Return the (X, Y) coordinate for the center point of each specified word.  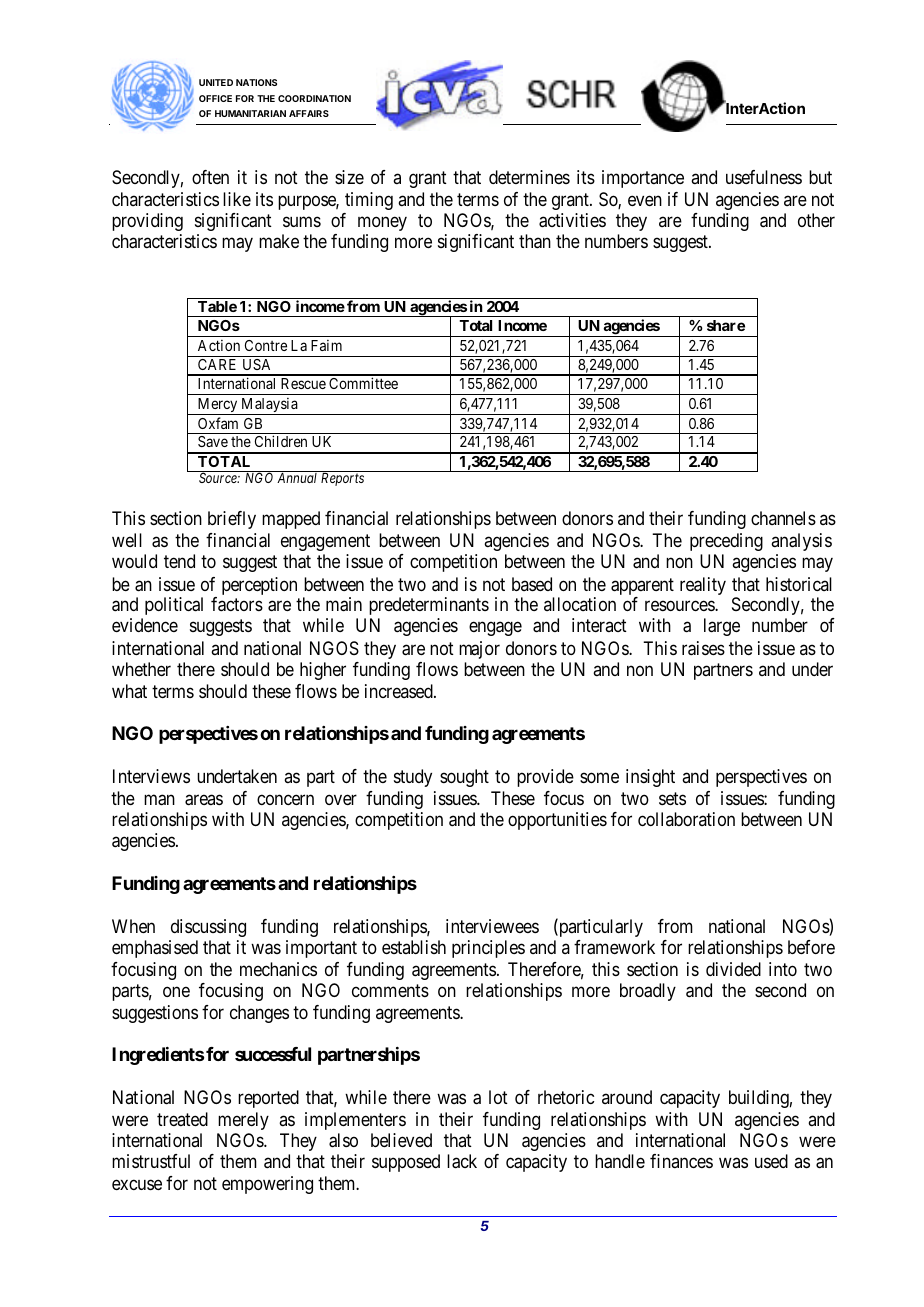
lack (462, 1161)
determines (529, 177)
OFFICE (215, 98)
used (771, 1161)
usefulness (764, 177)
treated (182, 1119)
